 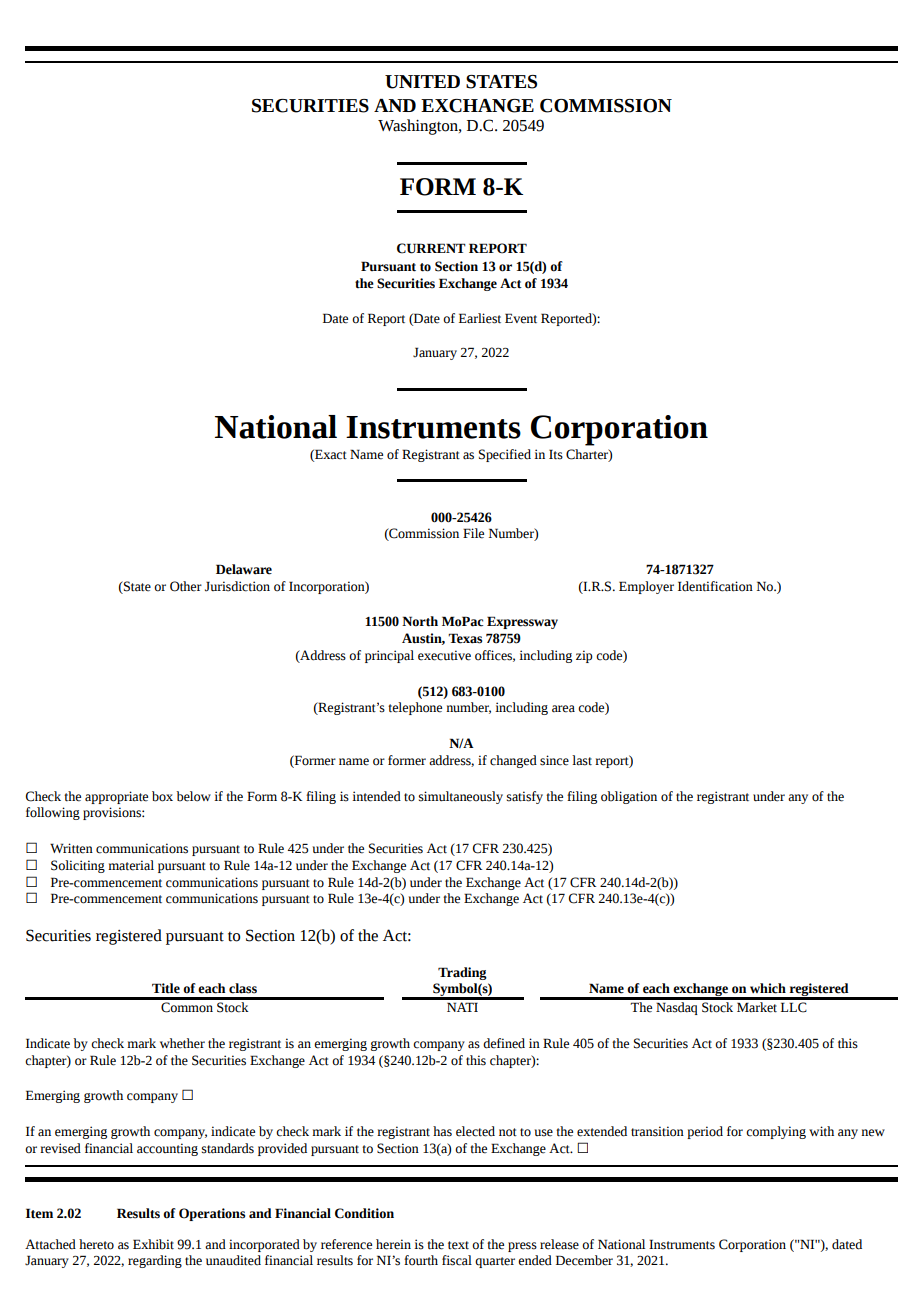 I want to click on Other, so click(x=186, y=586).
